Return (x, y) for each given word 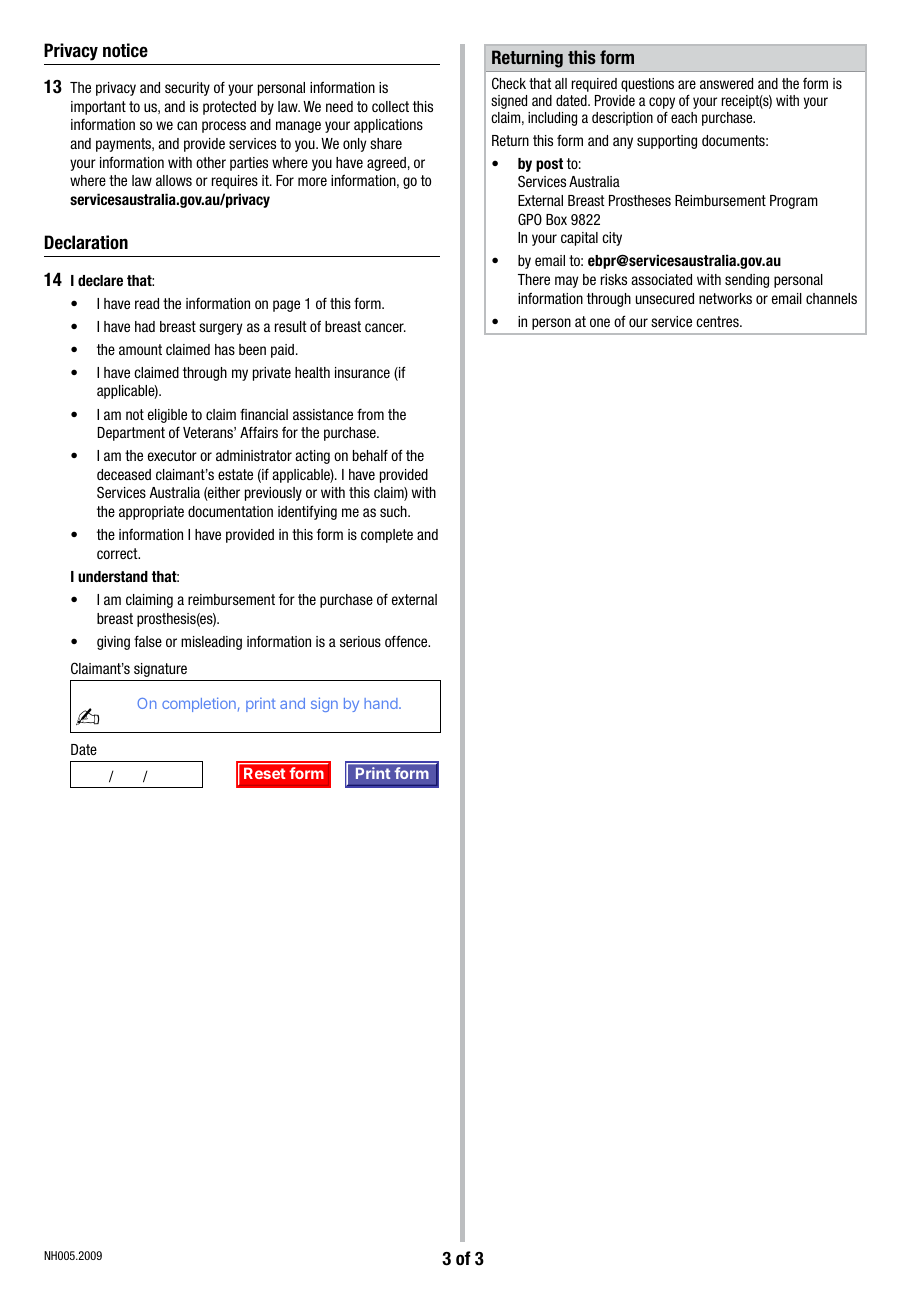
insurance (362, 372)
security (187, 89)
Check (509, 83)
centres (718, 321)
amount (140, 349)
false (148, 641)
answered (726, 83)
